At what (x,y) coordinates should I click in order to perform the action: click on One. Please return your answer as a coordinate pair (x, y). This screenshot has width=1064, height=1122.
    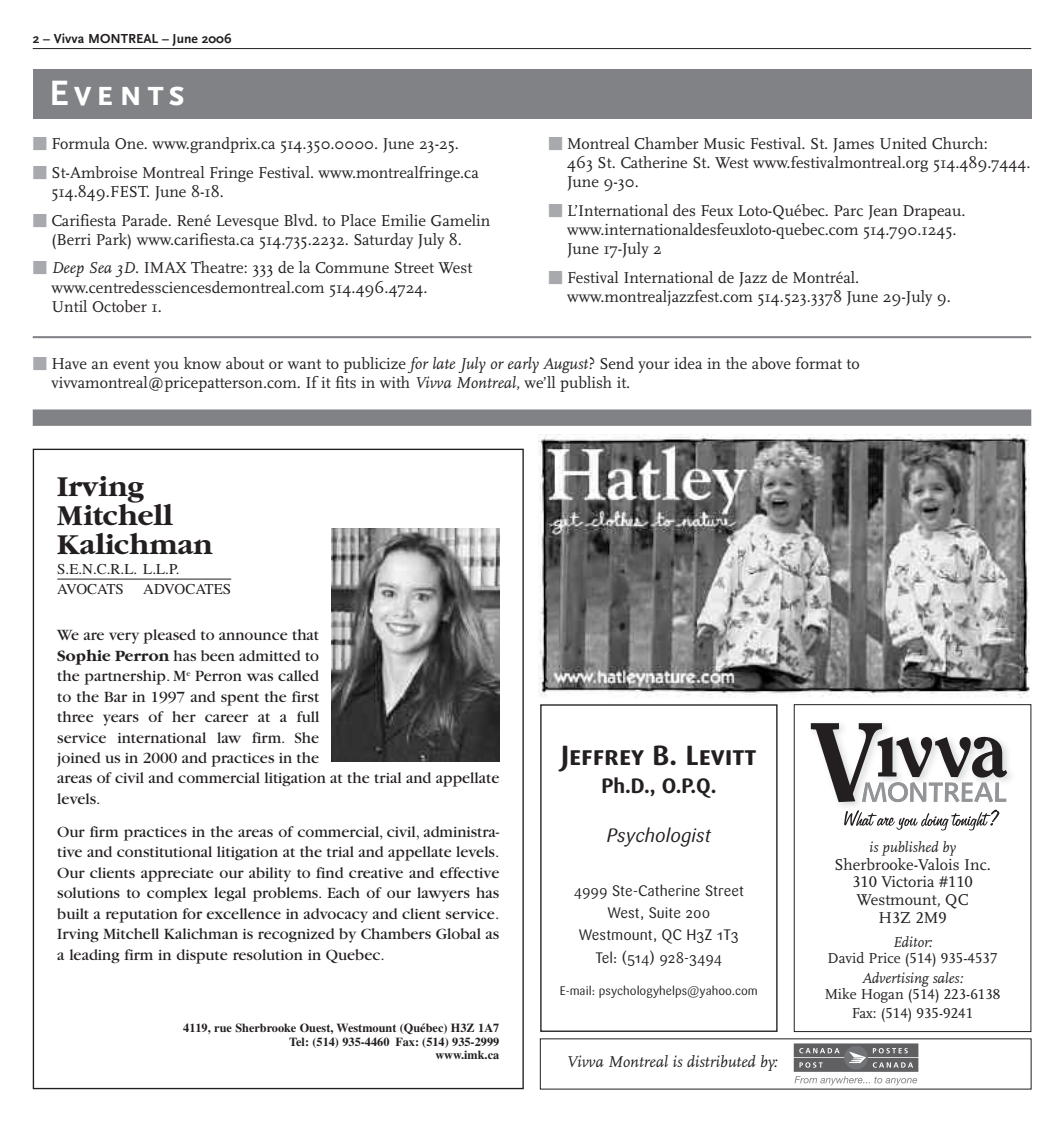
    Looking at the image, I should click on (130, 143).
